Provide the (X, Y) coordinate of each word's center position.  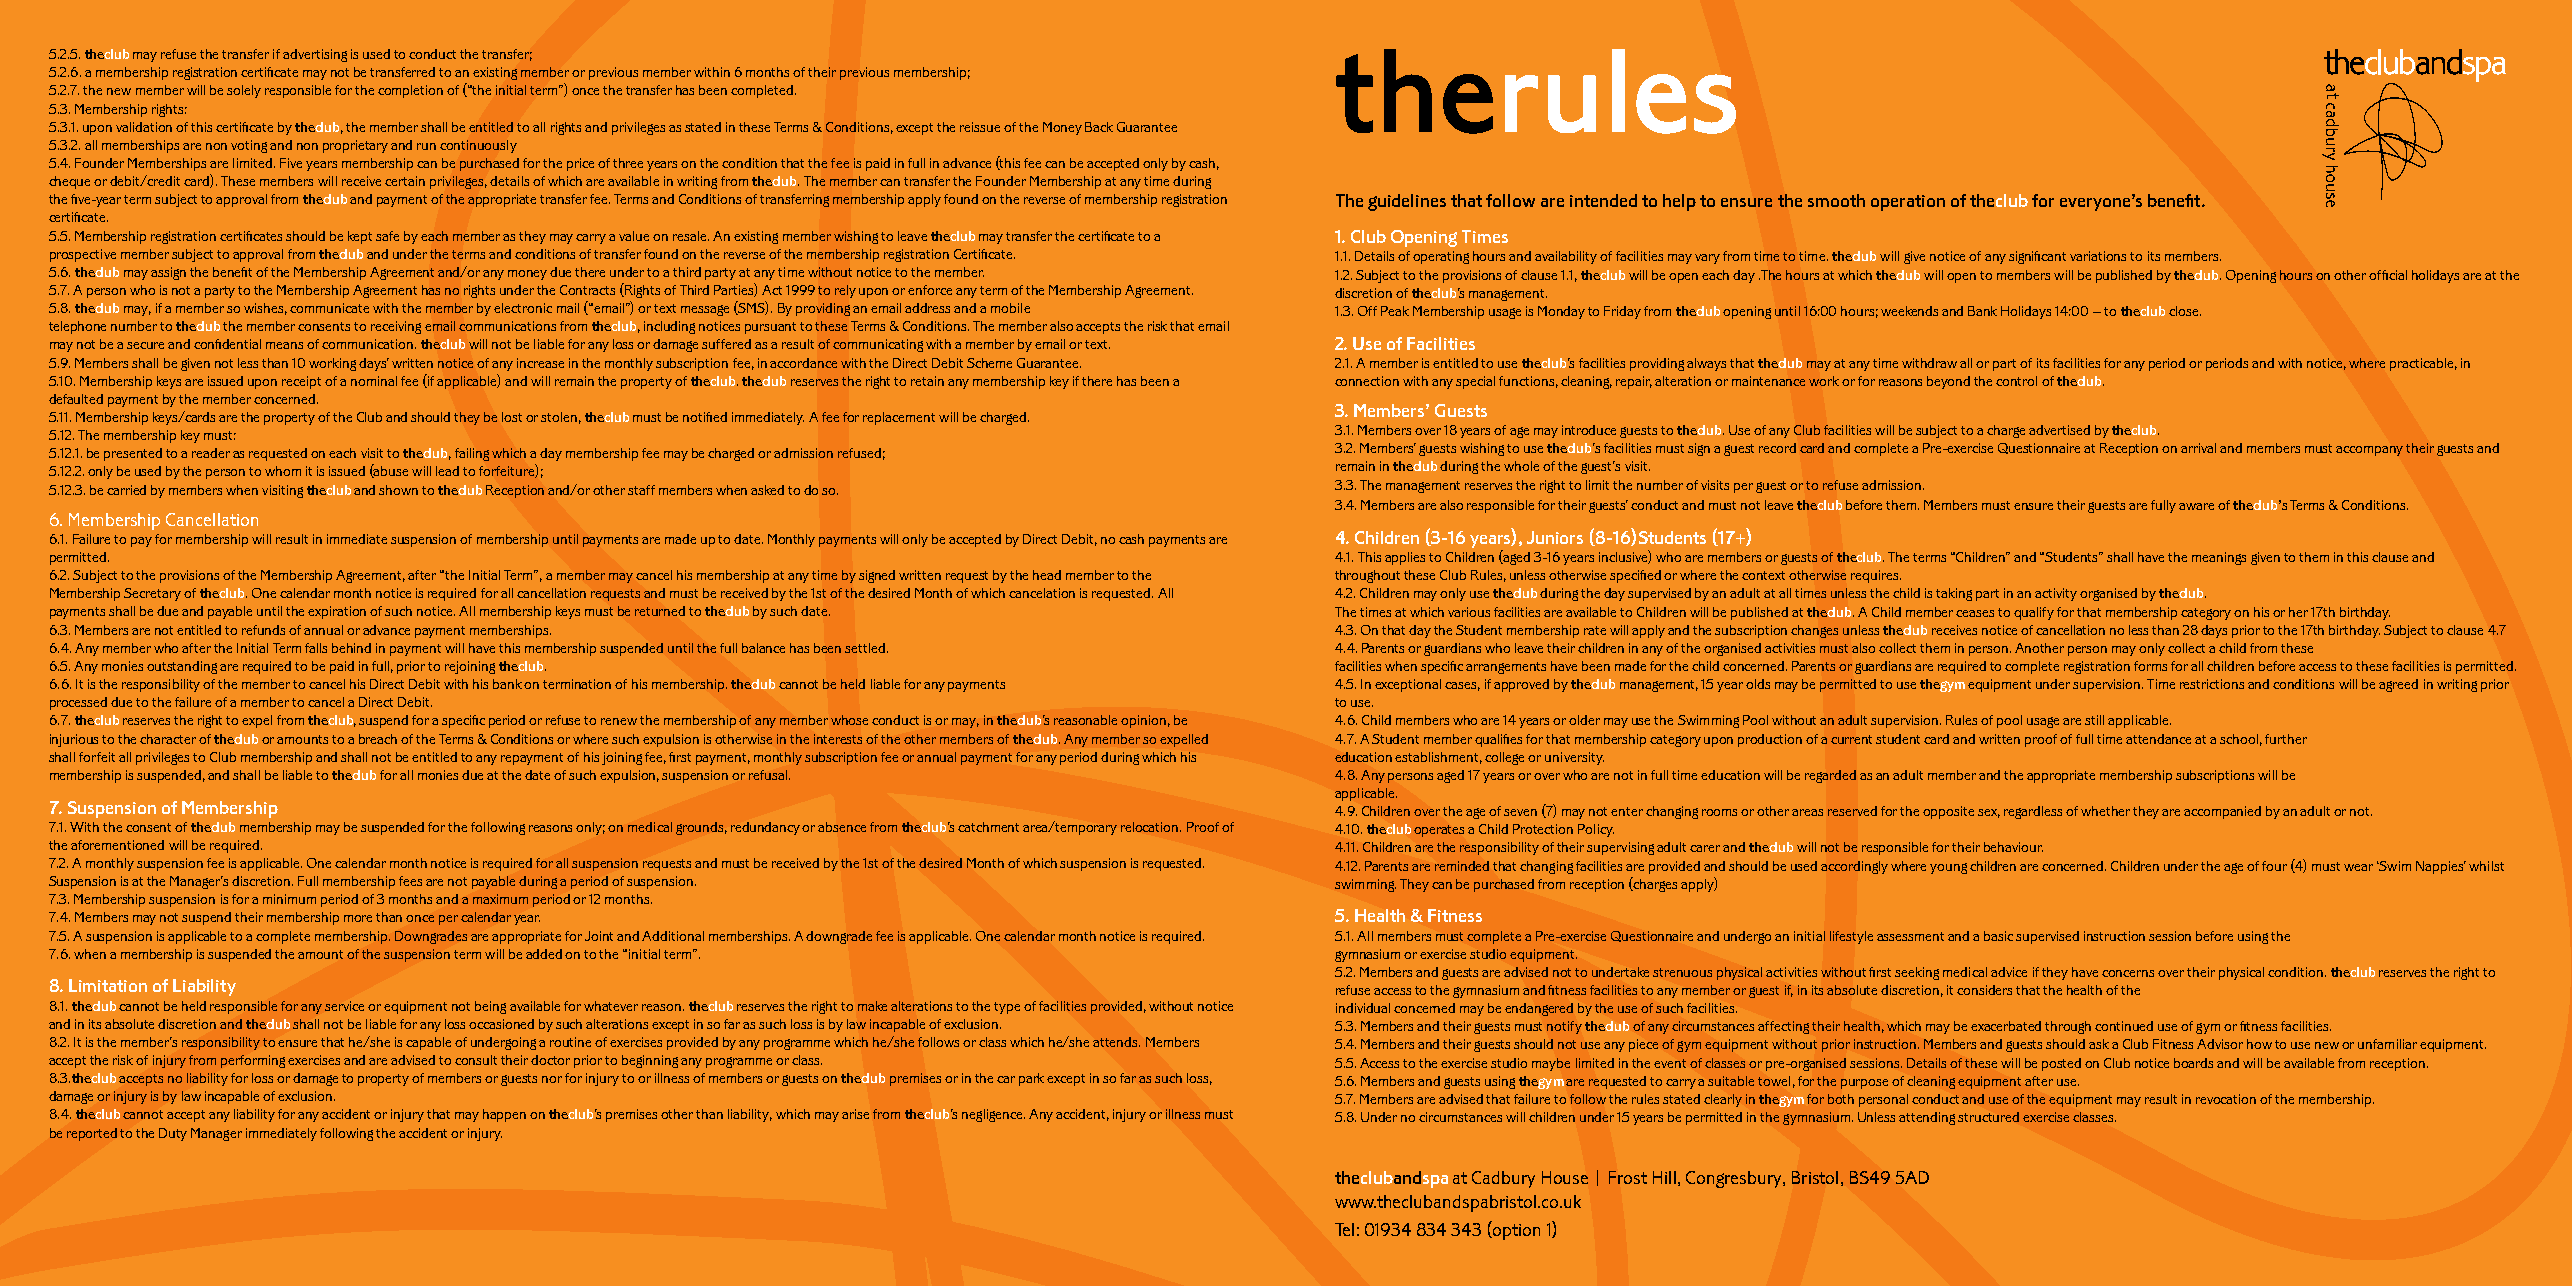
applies (1405, 558)
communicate (329, 308)
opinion (1143, 721)
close (2185, 311)
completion (410, 91)
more (358, 918)
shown (398, 490)
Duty (173, 1134)
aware (2196, 506)
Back (1099, 127)
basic (1998, 936)
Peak (1395, 311)
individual (1363, 1008)
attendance (2158, 739)
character (168, 739)
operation (1908, 203)
